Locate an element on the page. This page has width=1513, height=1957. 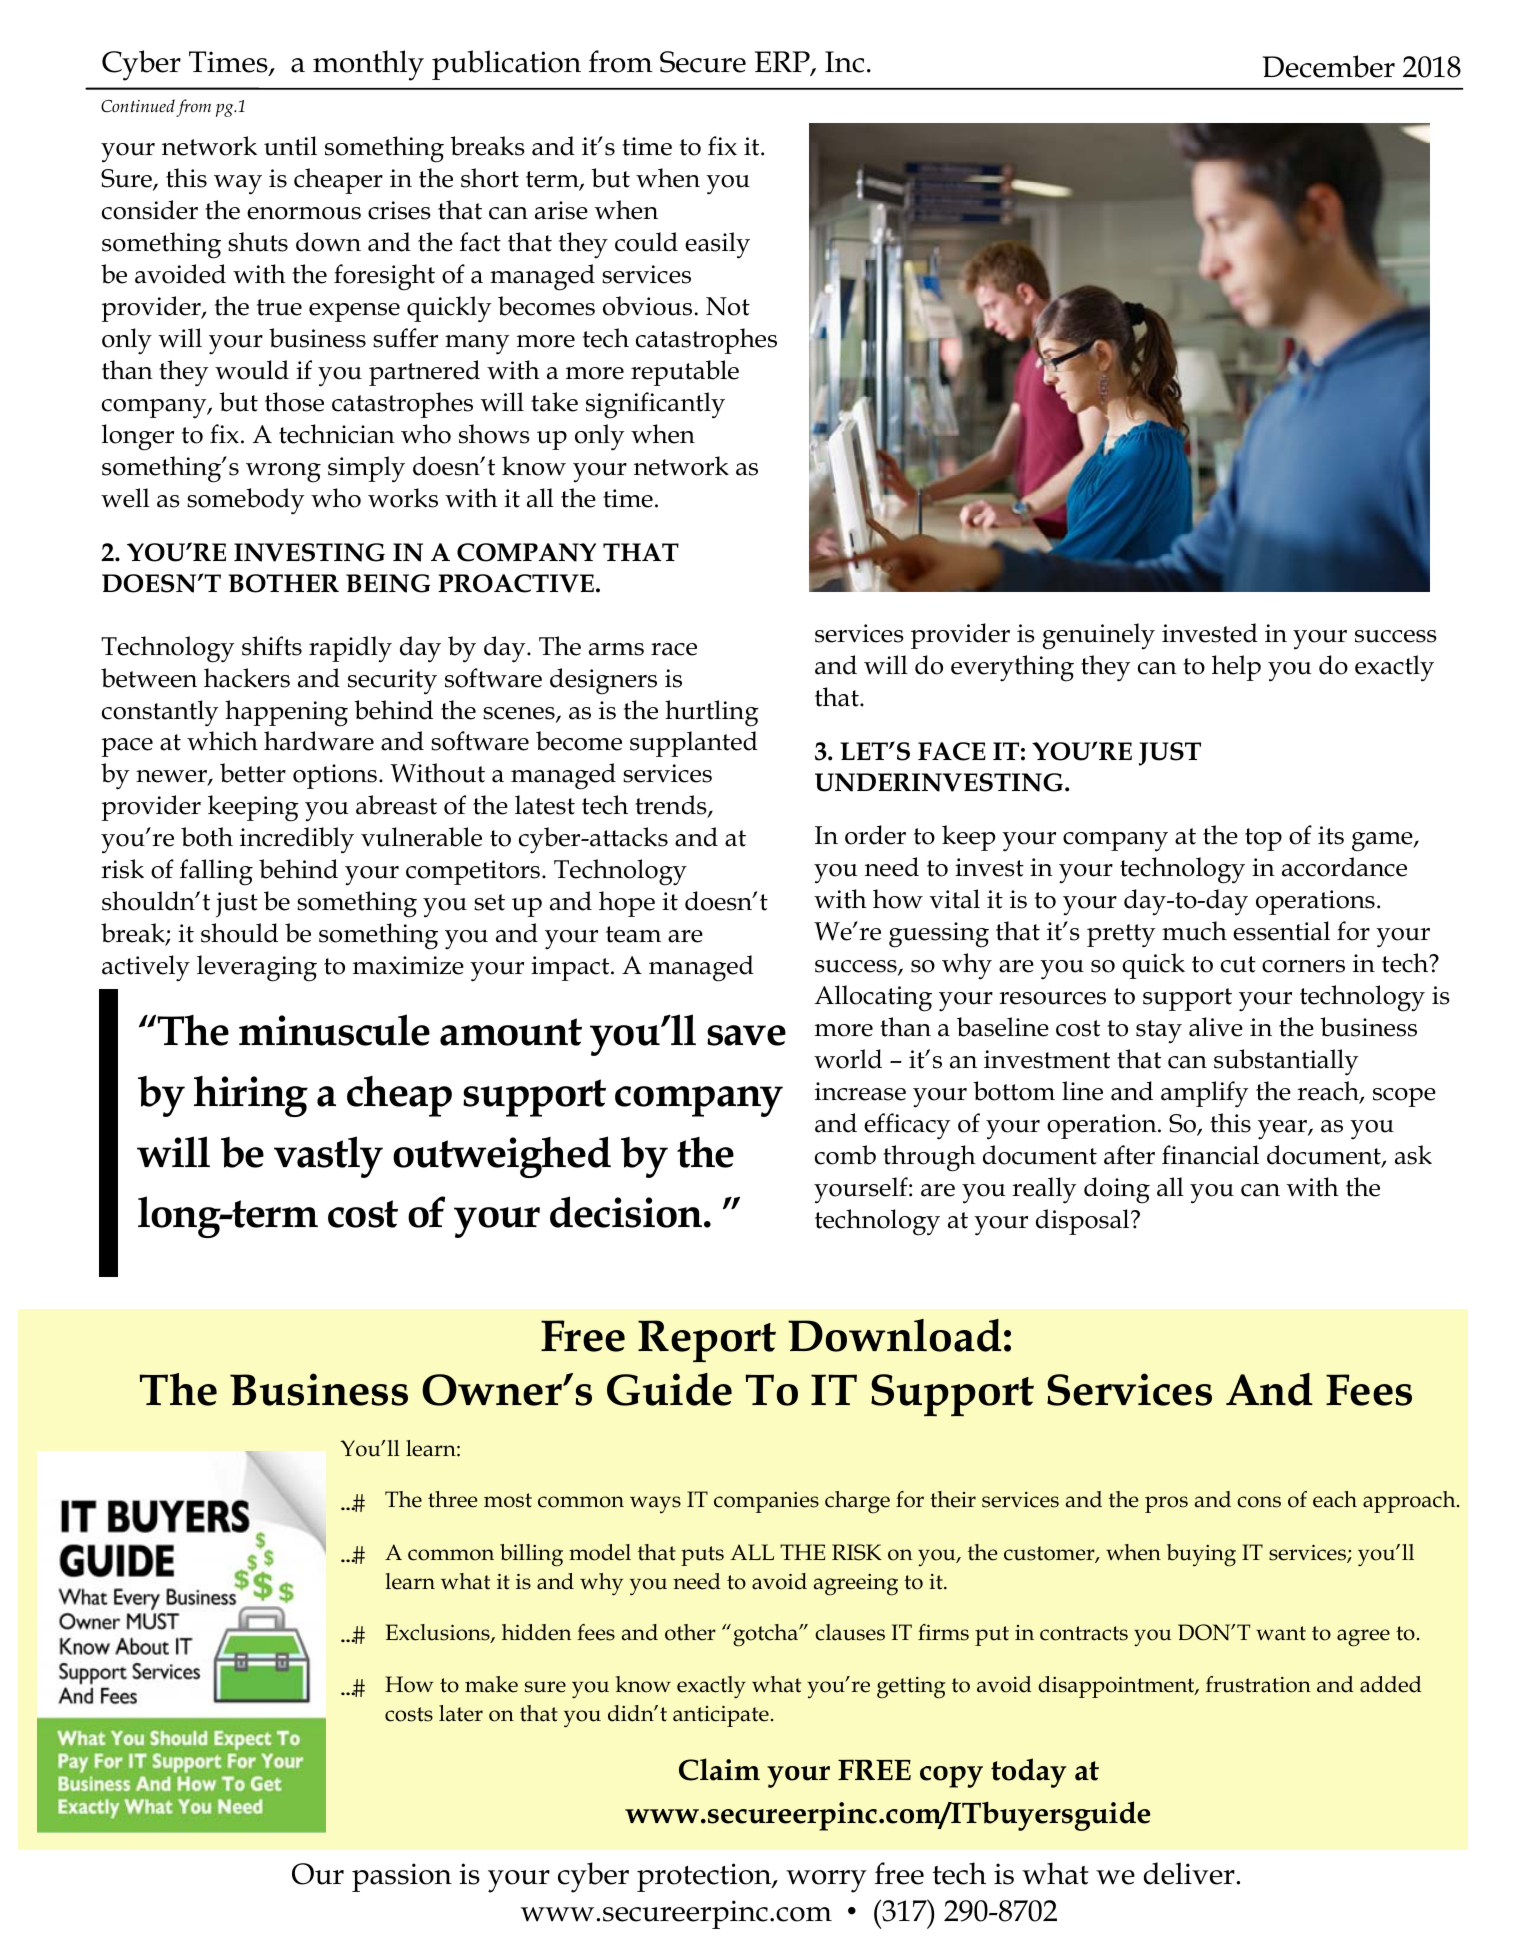
easily is located at coordinates (717, 245).
